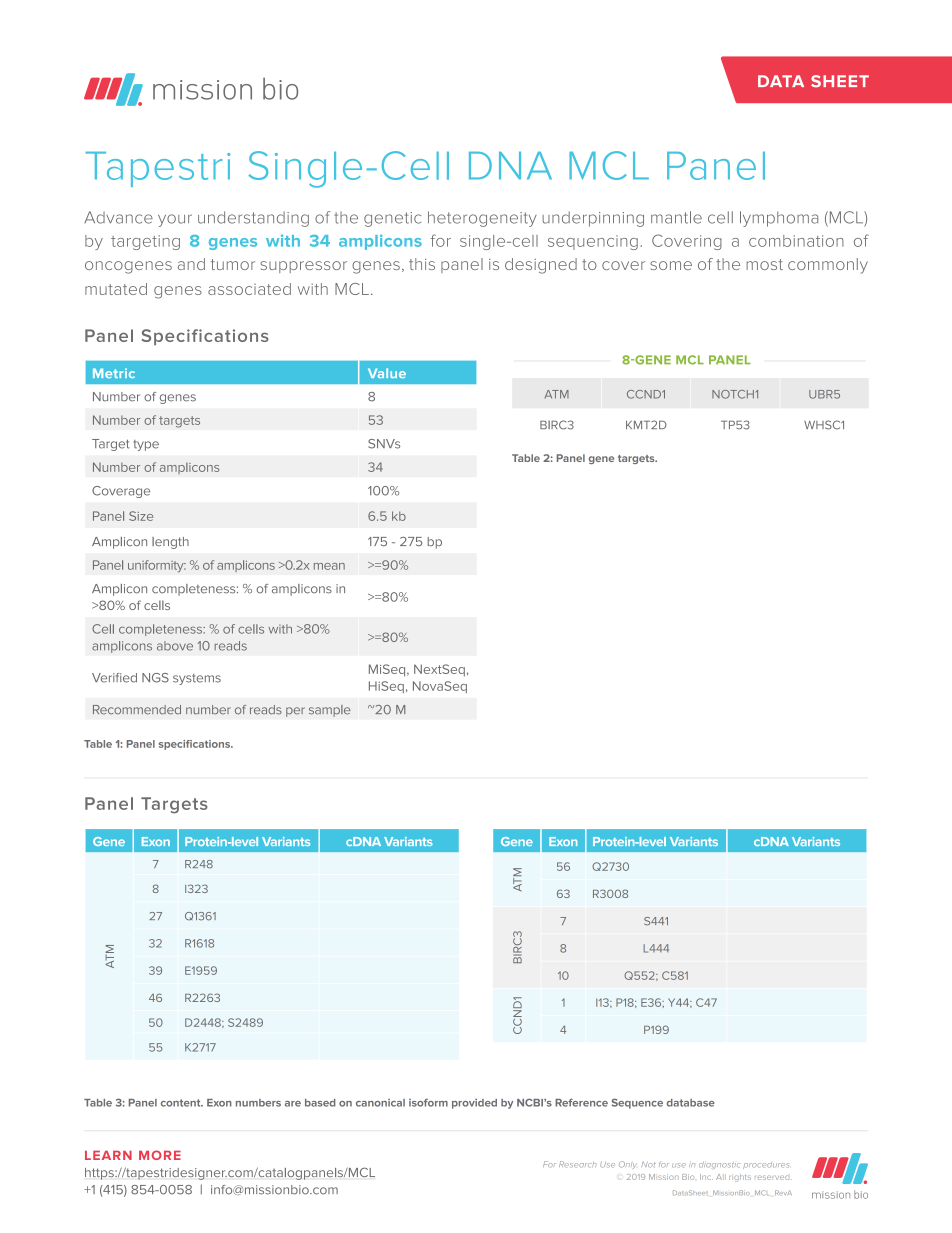  Describe the element at coordinates (330, 711) in the screenshot. I see `sample` at that location.
